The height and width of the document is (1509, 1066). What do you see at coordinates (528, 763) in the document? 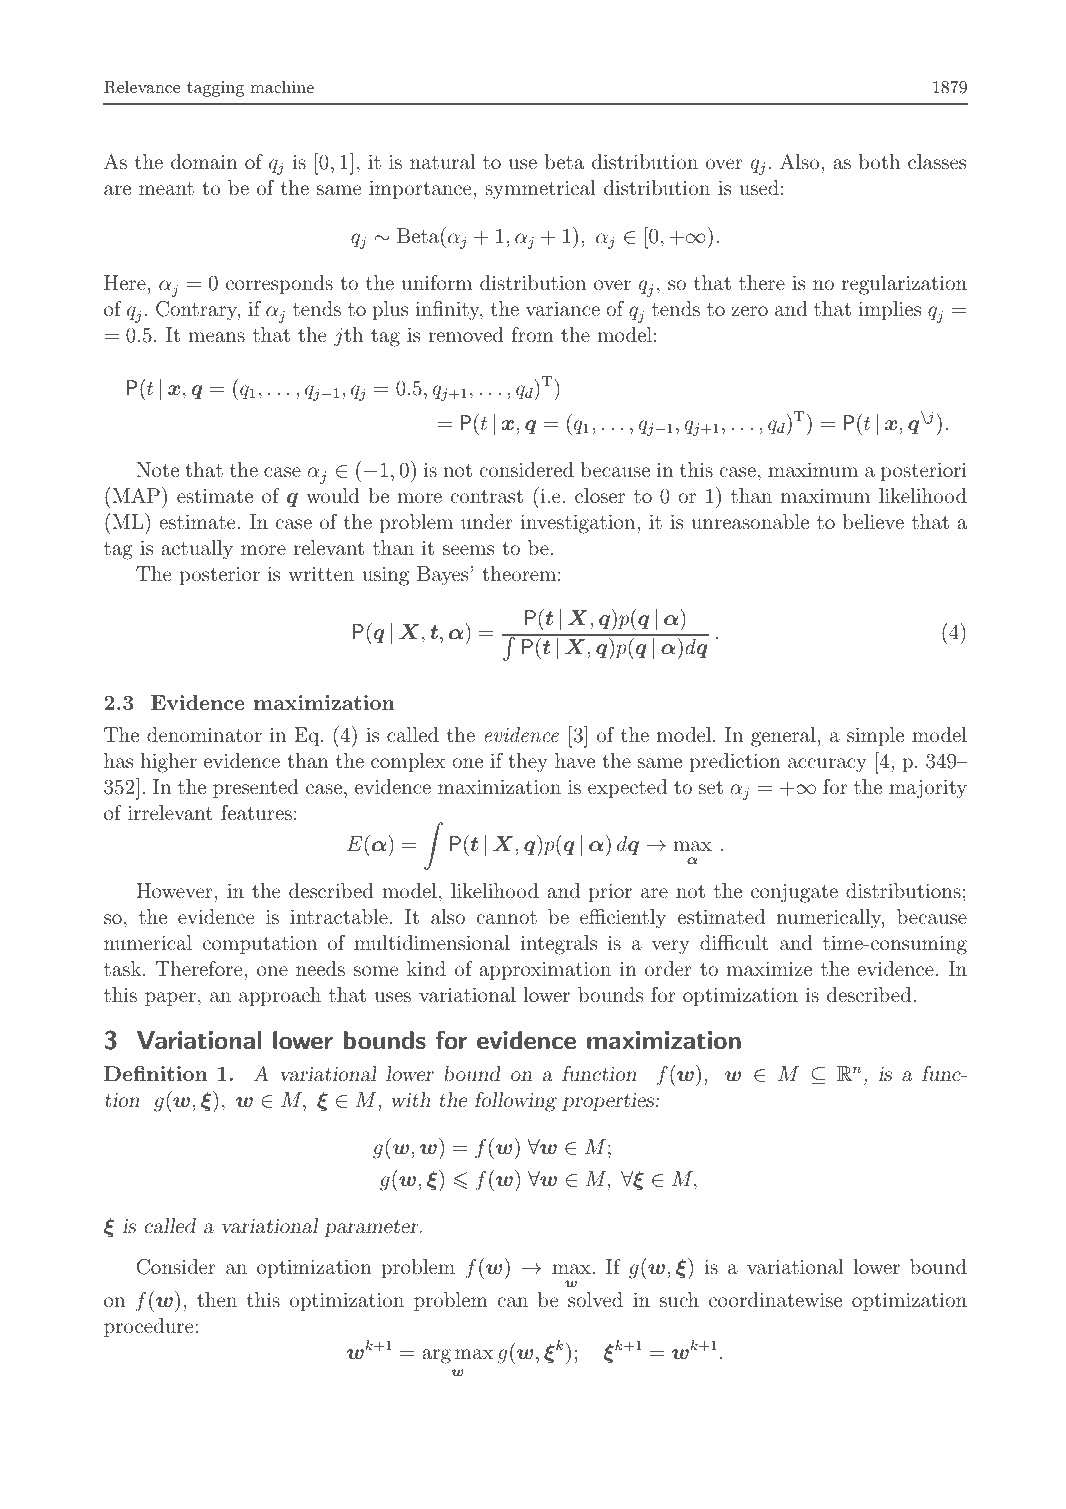
I see `they` at bounding box center [528, 763].
